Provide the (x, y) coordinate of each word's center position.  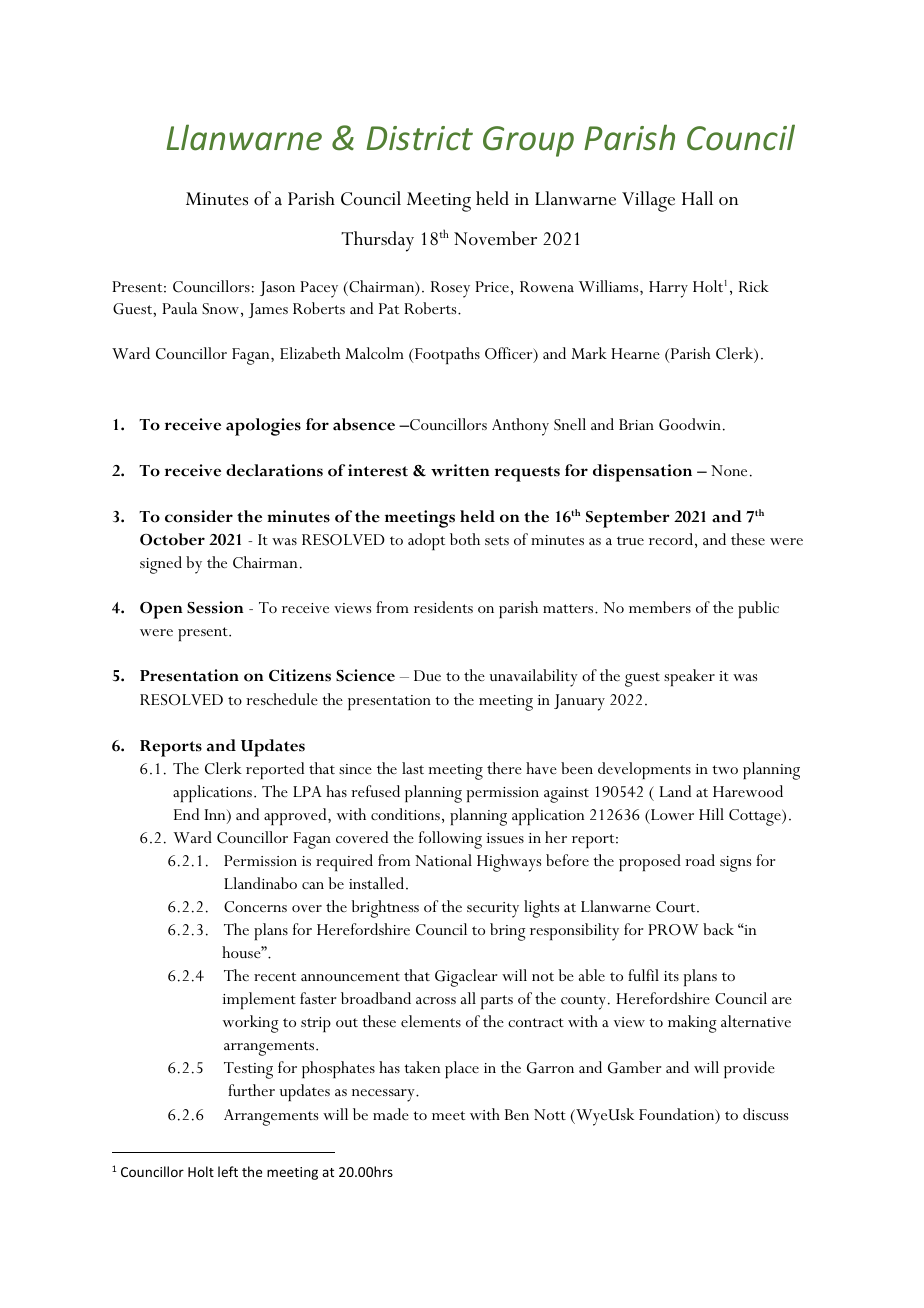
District (420, 138)
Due (427, 675)
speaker (689, 677)
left (228, 1171)
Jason (277, 288)
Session (215, 607)
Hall (697, 198)
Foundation (678, 1115)
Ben (517, 1114)
